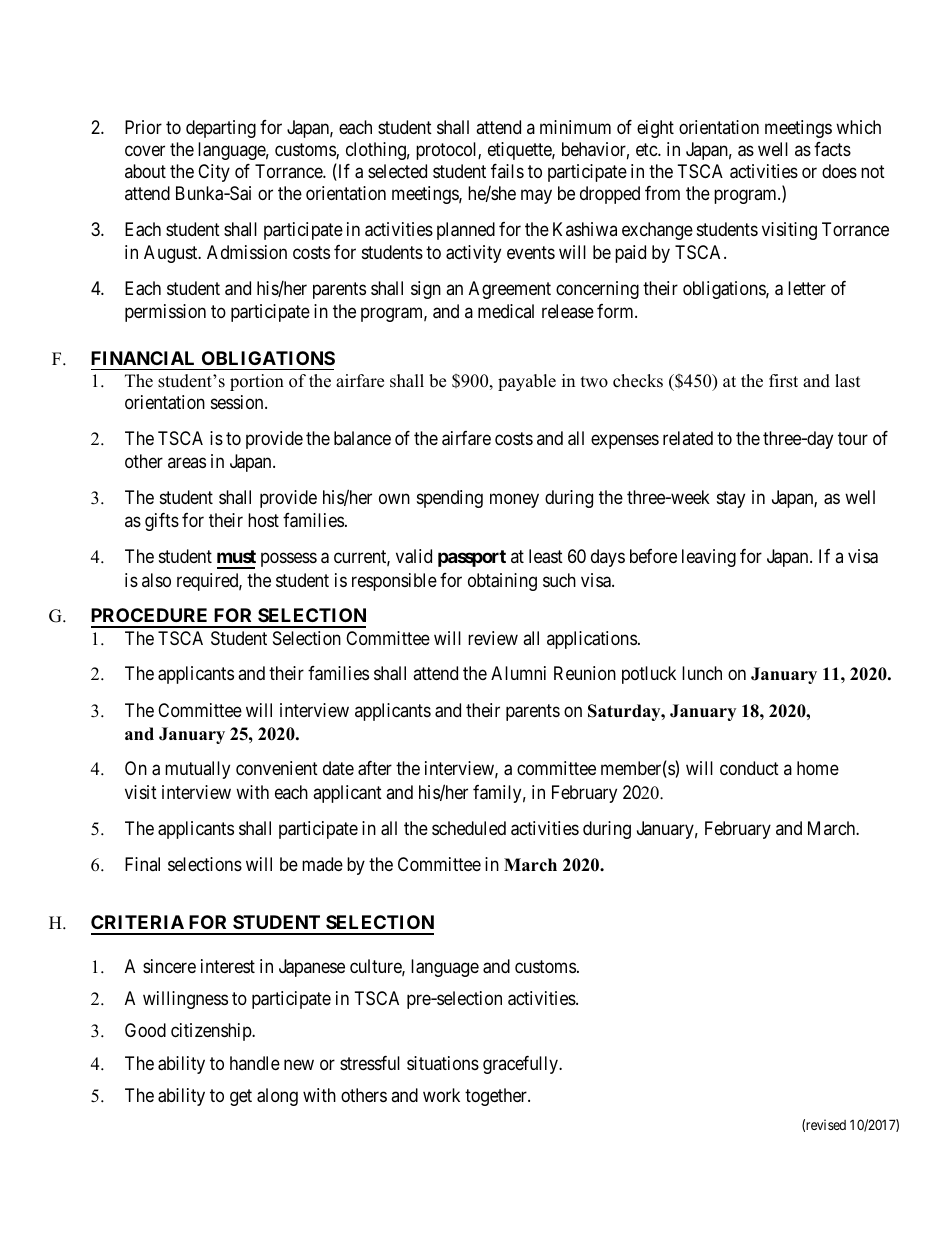 The width and height of the screenshot is (952, 1233). Describe the element at coordinates (709, 558) in the screenshot. I see `leaving` at that location.
